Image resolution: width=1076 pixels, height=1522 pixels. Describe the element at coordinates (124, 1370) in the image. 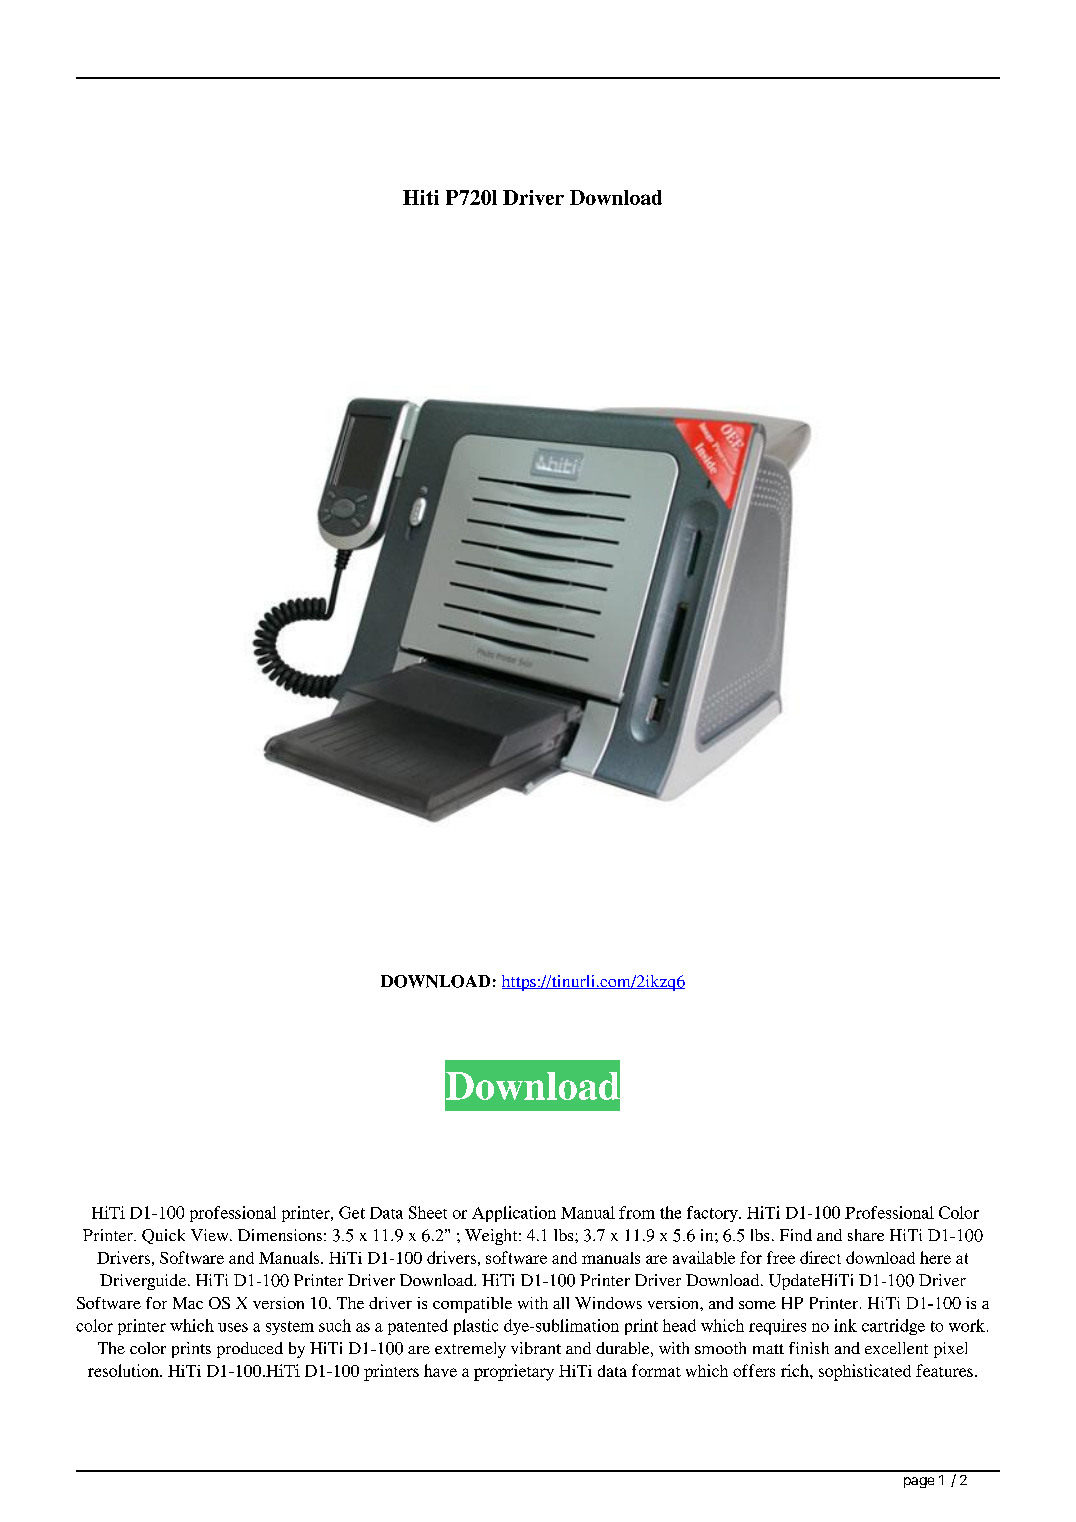

I see `resolution` at that location.
